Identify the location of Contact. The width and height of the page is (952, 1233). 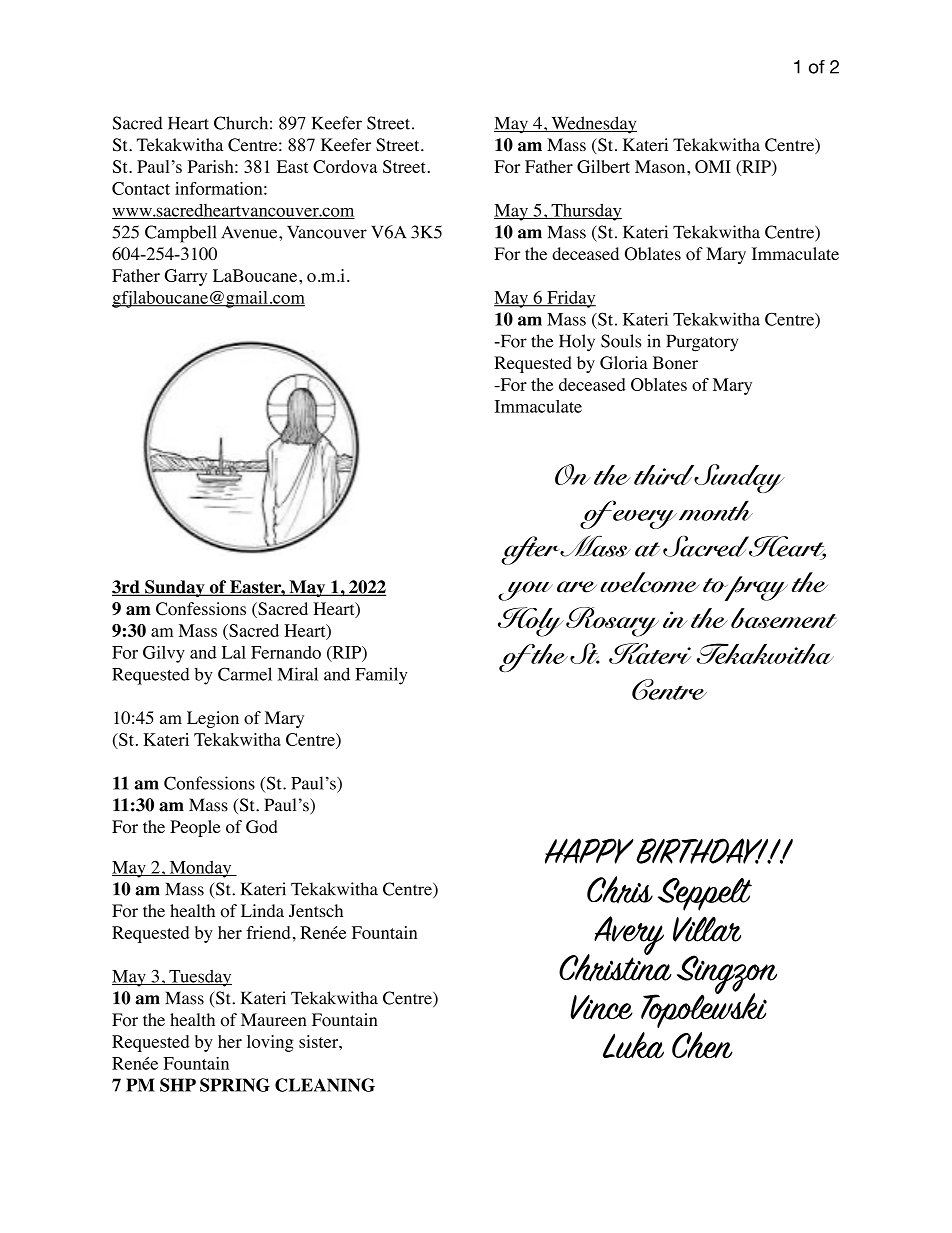
(141, 188).
